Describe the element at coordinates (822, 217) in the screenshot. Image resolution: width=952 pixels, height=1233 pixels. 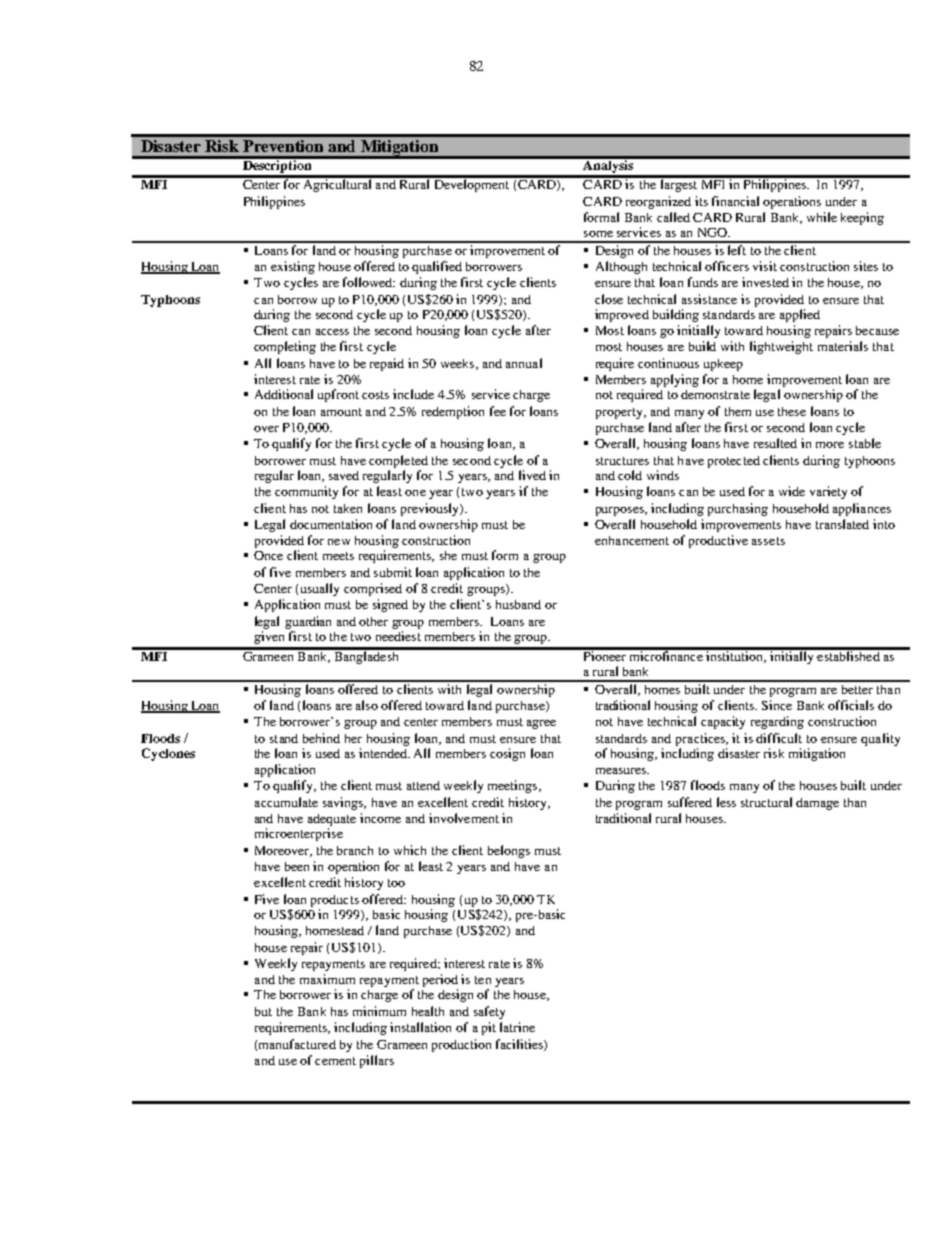
I see `while` at that location.
